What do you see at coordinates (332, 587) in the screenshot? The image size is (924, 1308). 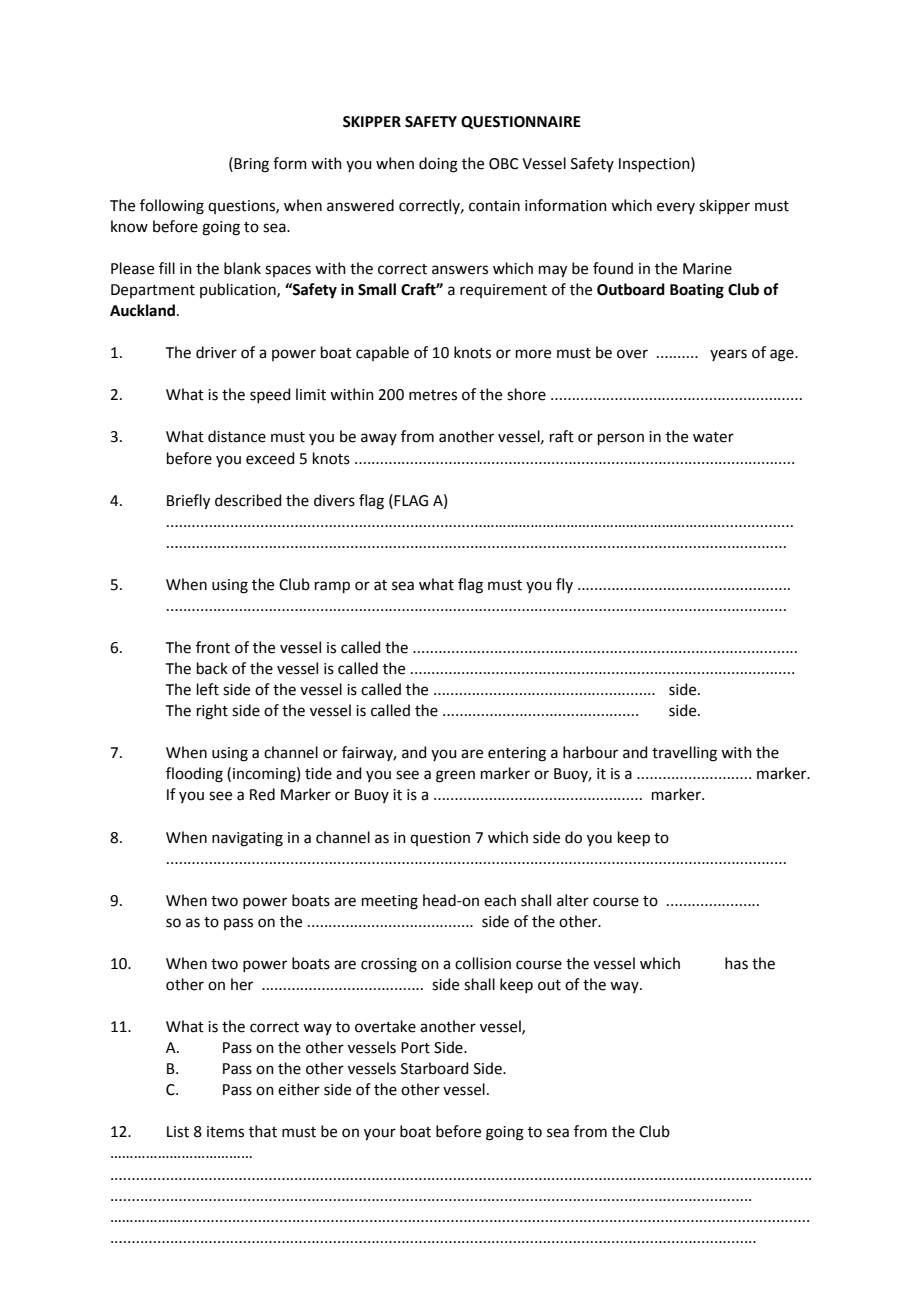 I see `ramp` at bounding box center [332, 587].
